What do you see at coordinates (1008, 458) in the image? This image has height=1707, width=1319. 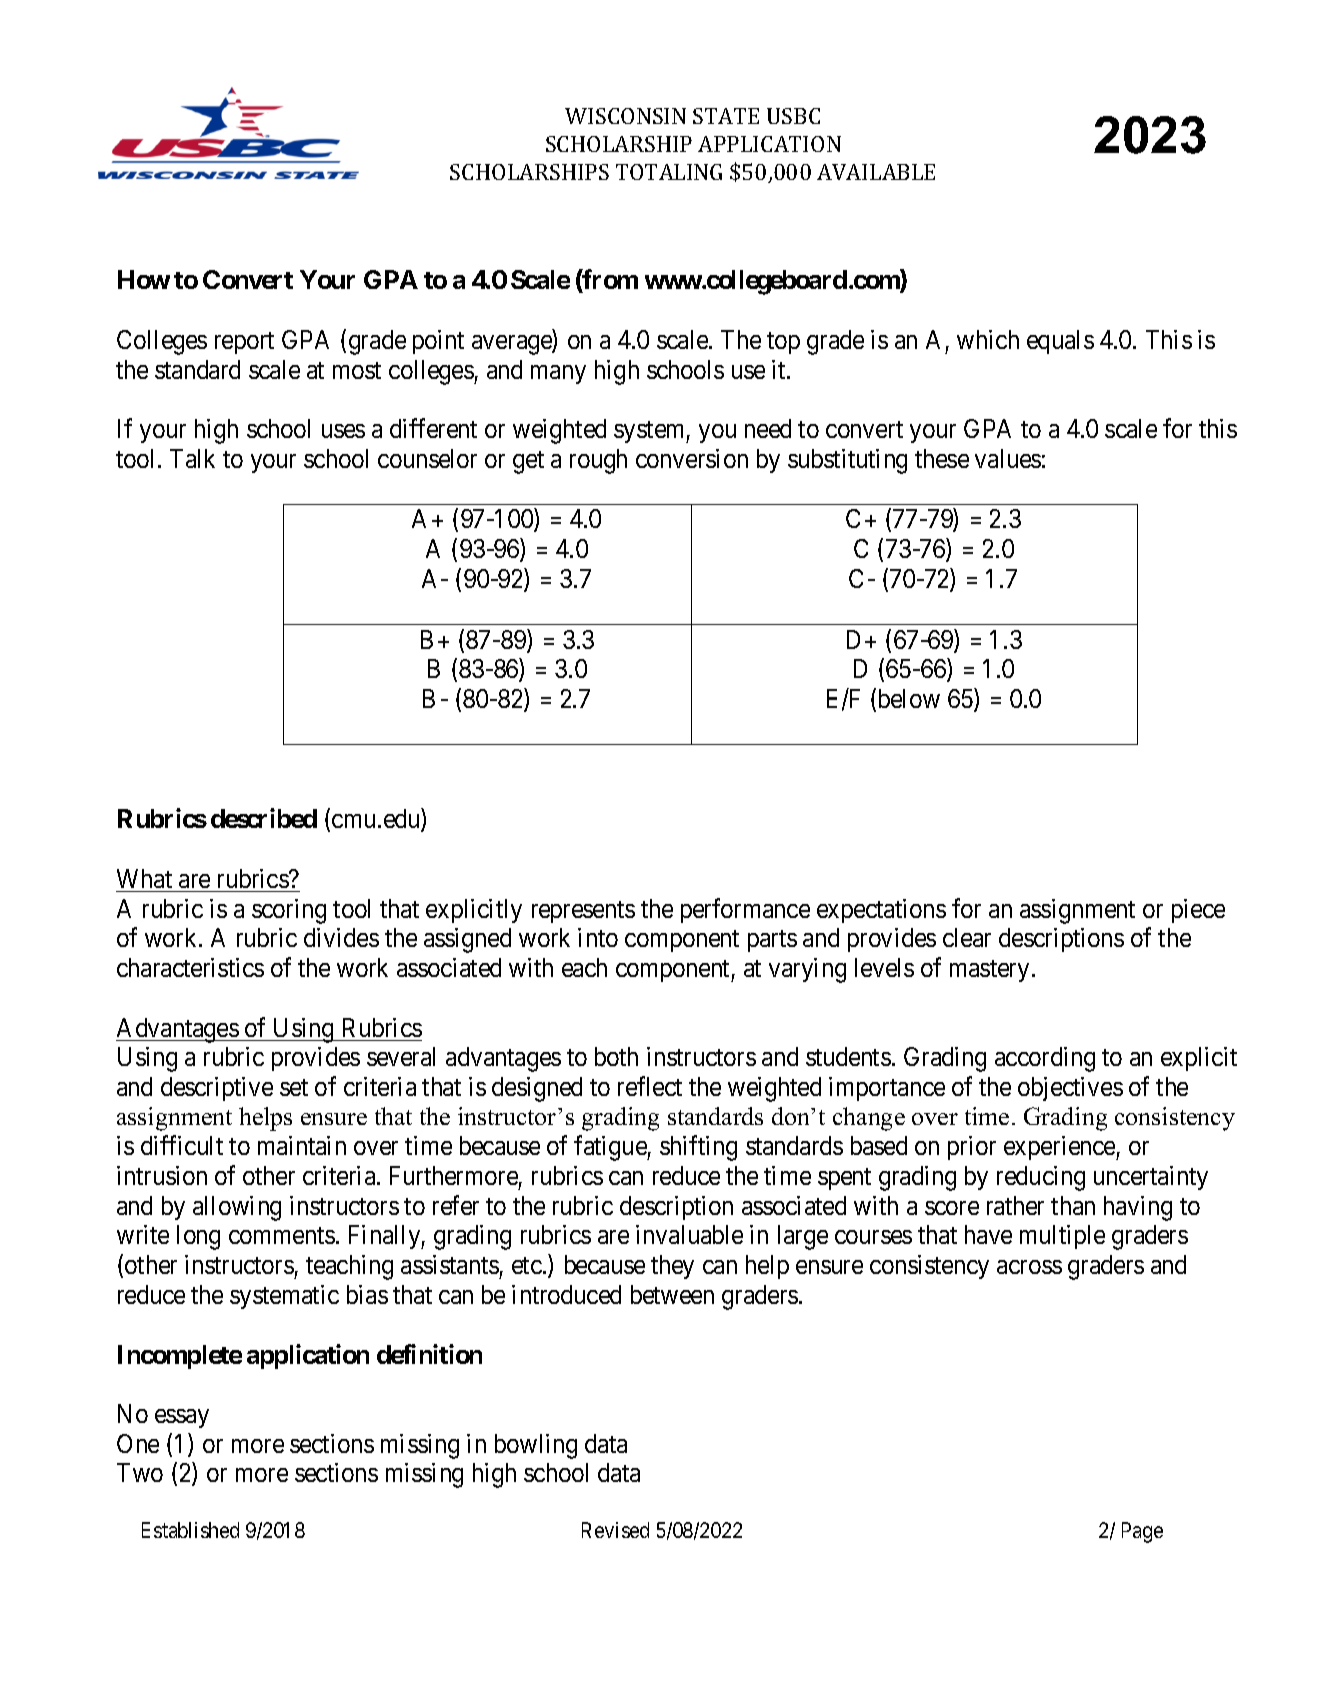 I see `values` at bounding box center [1008, 458].
